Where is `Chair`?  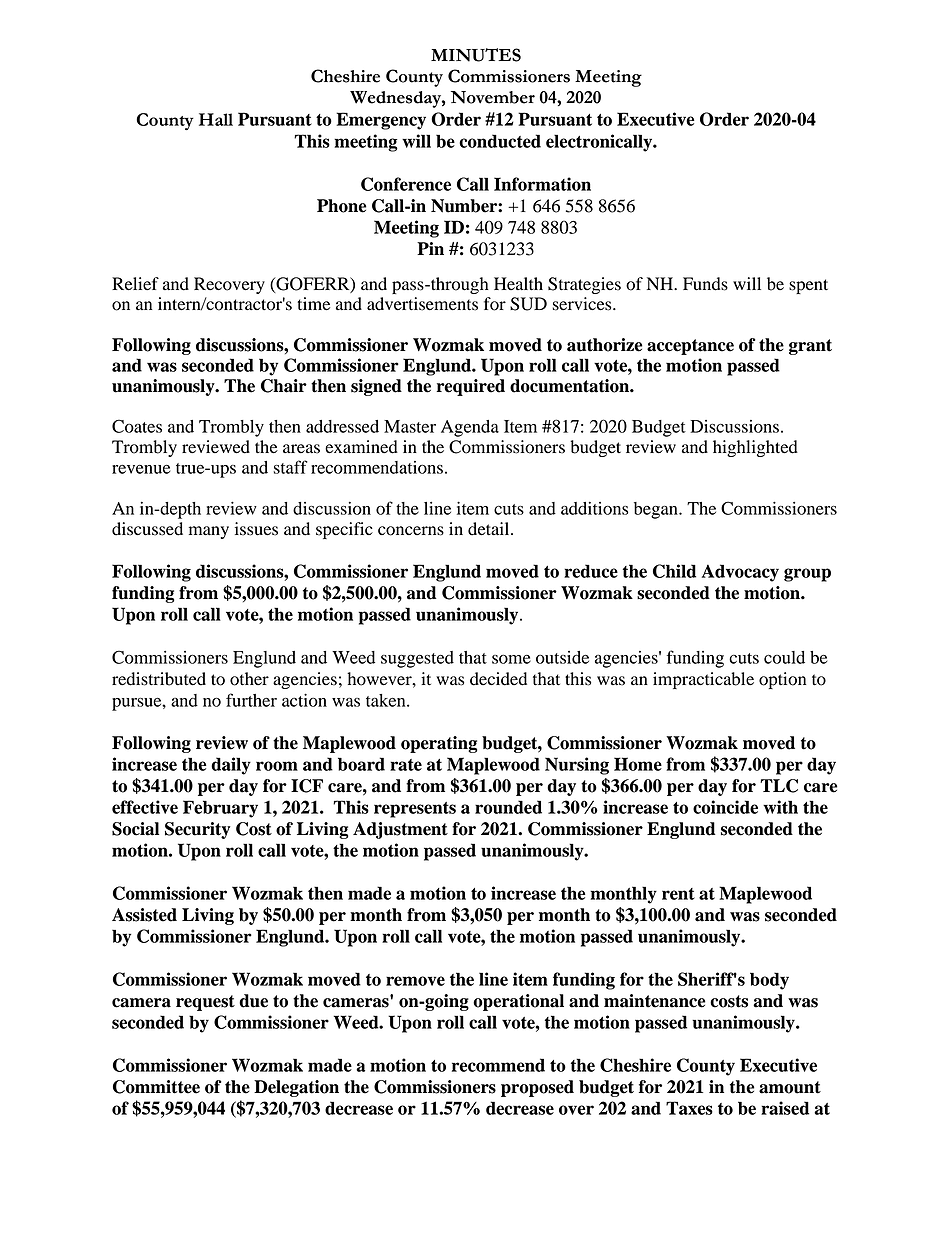
Chair is located at coordinates (284, 386).
